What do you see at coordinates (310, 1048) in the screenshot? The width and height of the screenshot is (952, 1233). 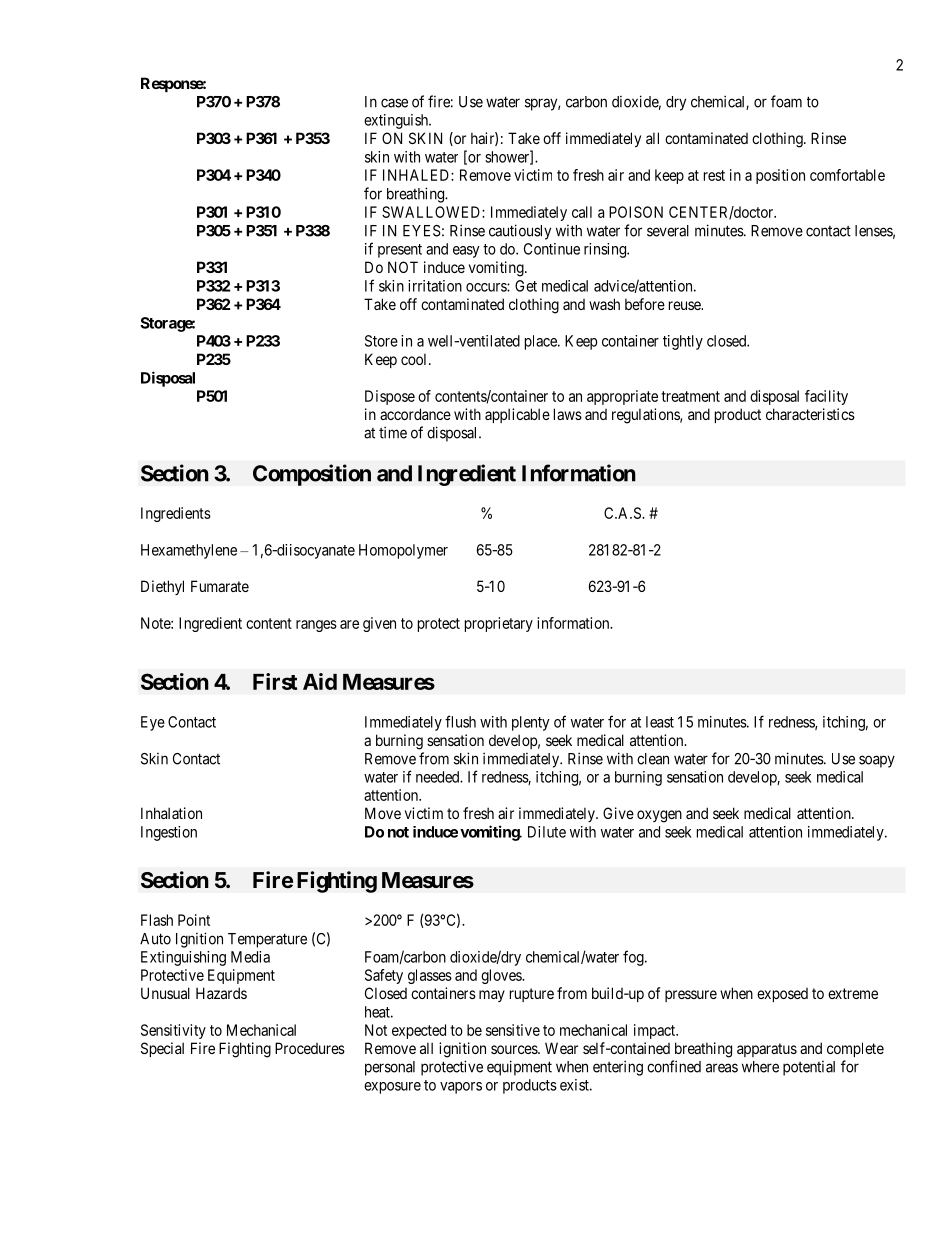 I see `Procedures` at bounding box center [310, 1048].
